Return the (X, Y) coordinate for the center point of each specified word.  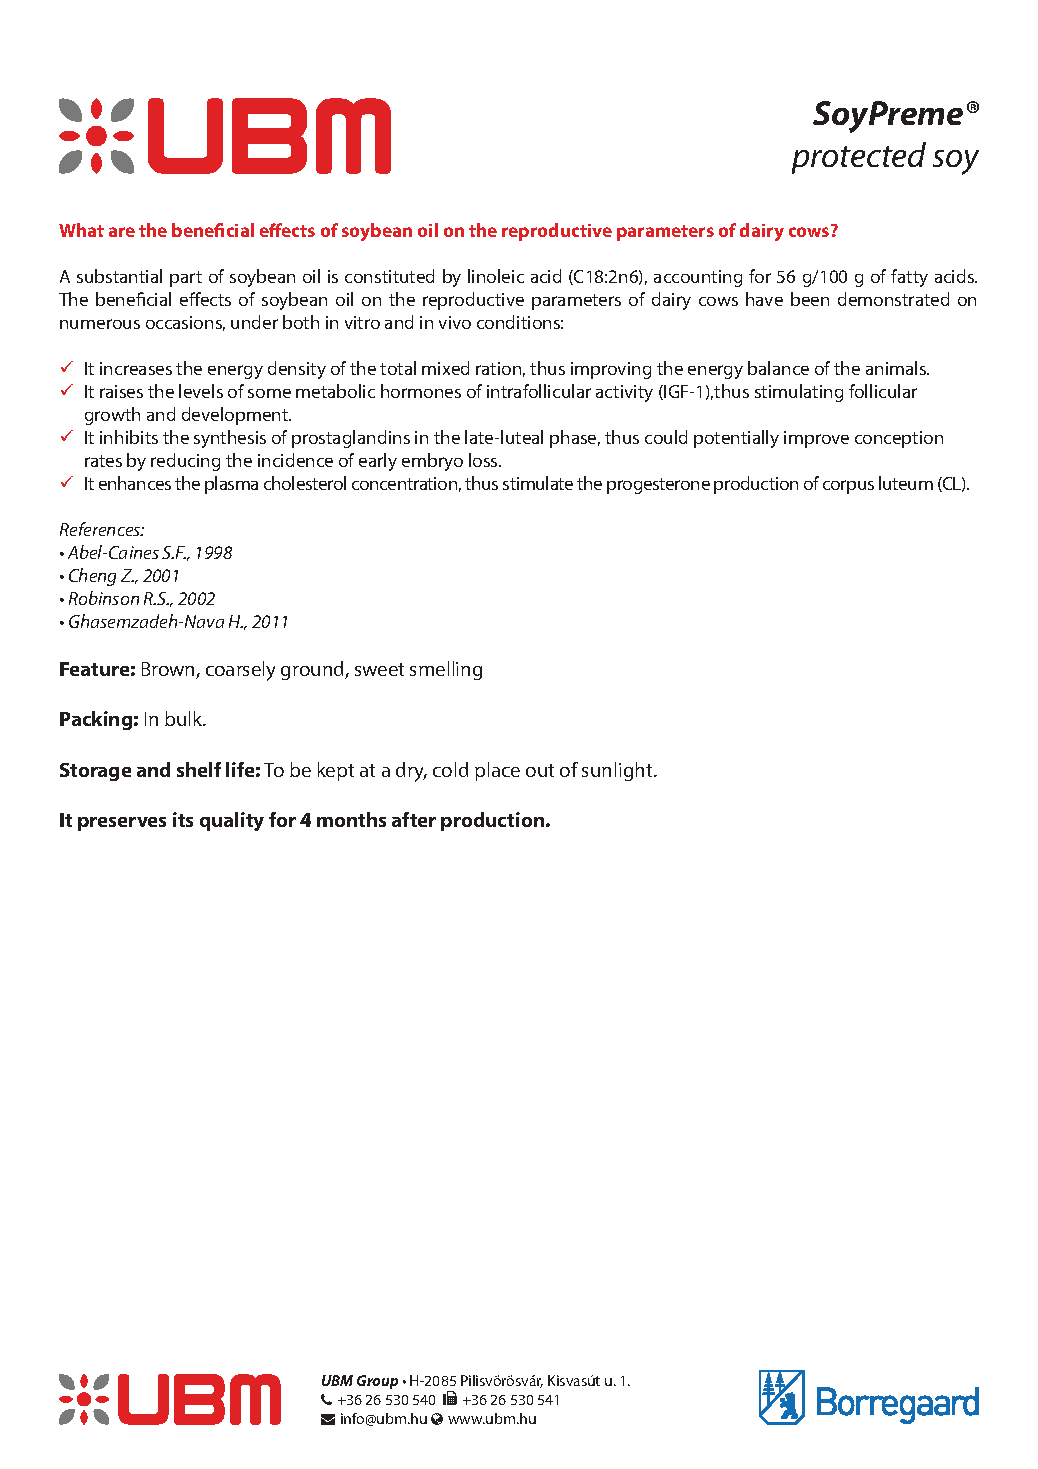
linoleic (496, 276)
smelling (446, 670)
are (122, 232)
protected (859, 158)
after (414, 819)
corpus (848, 487)
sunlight (618, 771)
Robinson (104, 598)
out (540, 770)
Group (377, 1382)
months (351, 819)
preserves (122, 824)
